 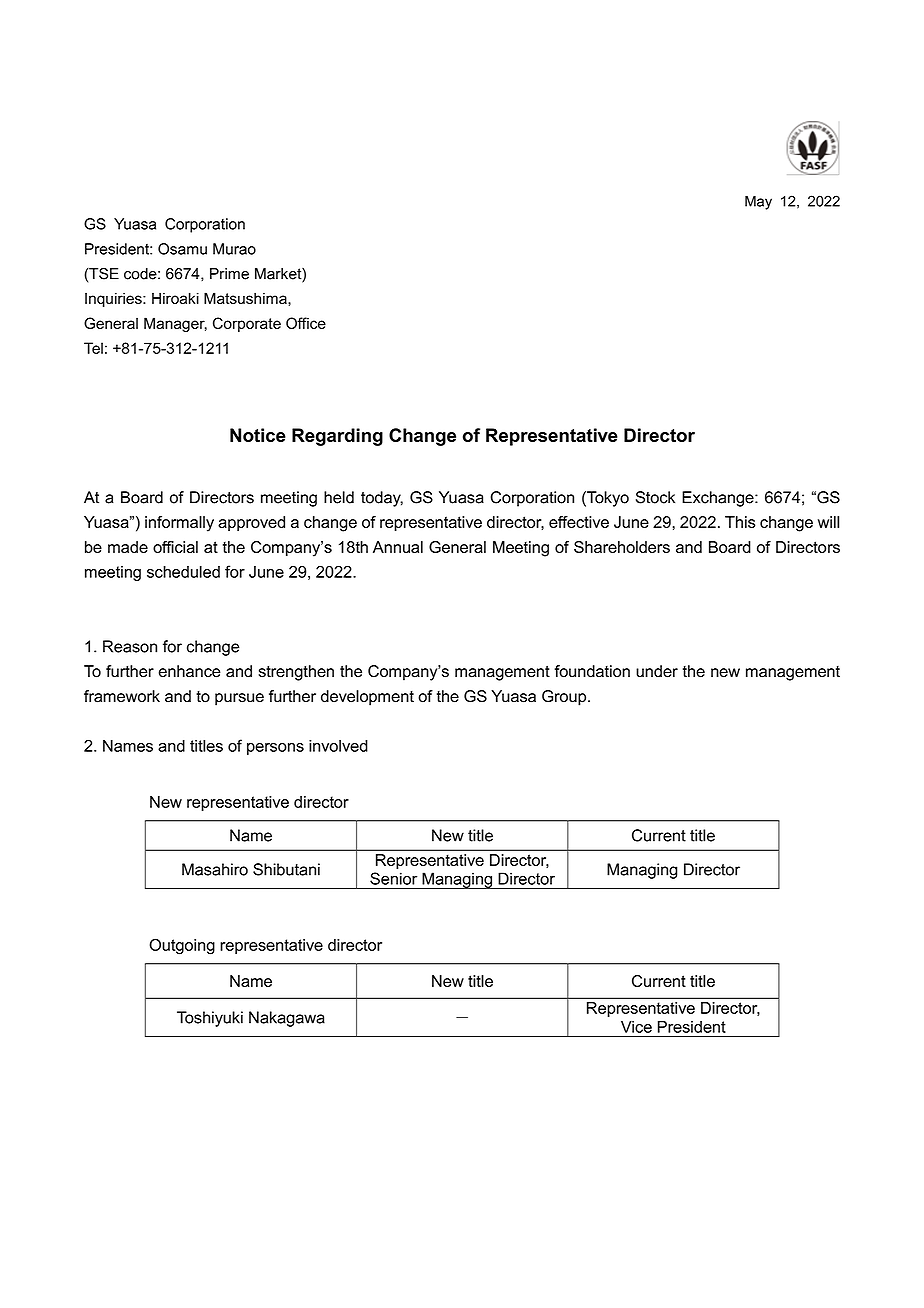 What do you see at coordinates (398, 547) in the screenshot?
I see `Annual` at bounding box center [398, 547].
